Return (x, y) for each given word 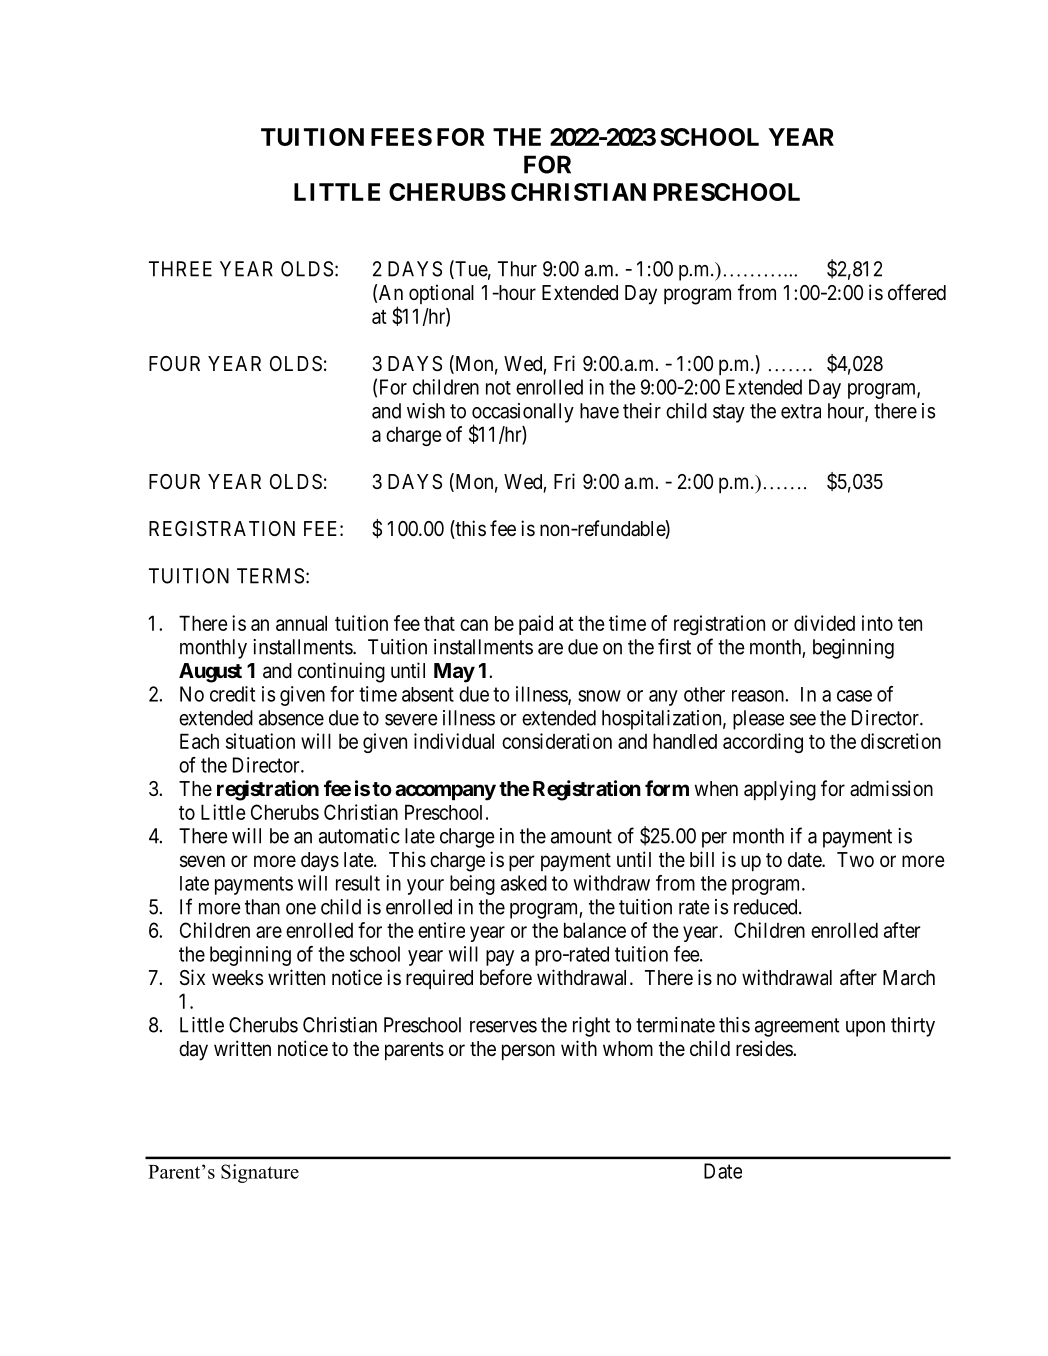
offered (917, 292)
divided (824, 623)
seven (202, 861)
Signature (260, 1173)
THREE (180, 269)
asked (524, 883)
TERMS (270, 576)
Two (855, 859)
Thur (517, 269)
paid (536, 625)
